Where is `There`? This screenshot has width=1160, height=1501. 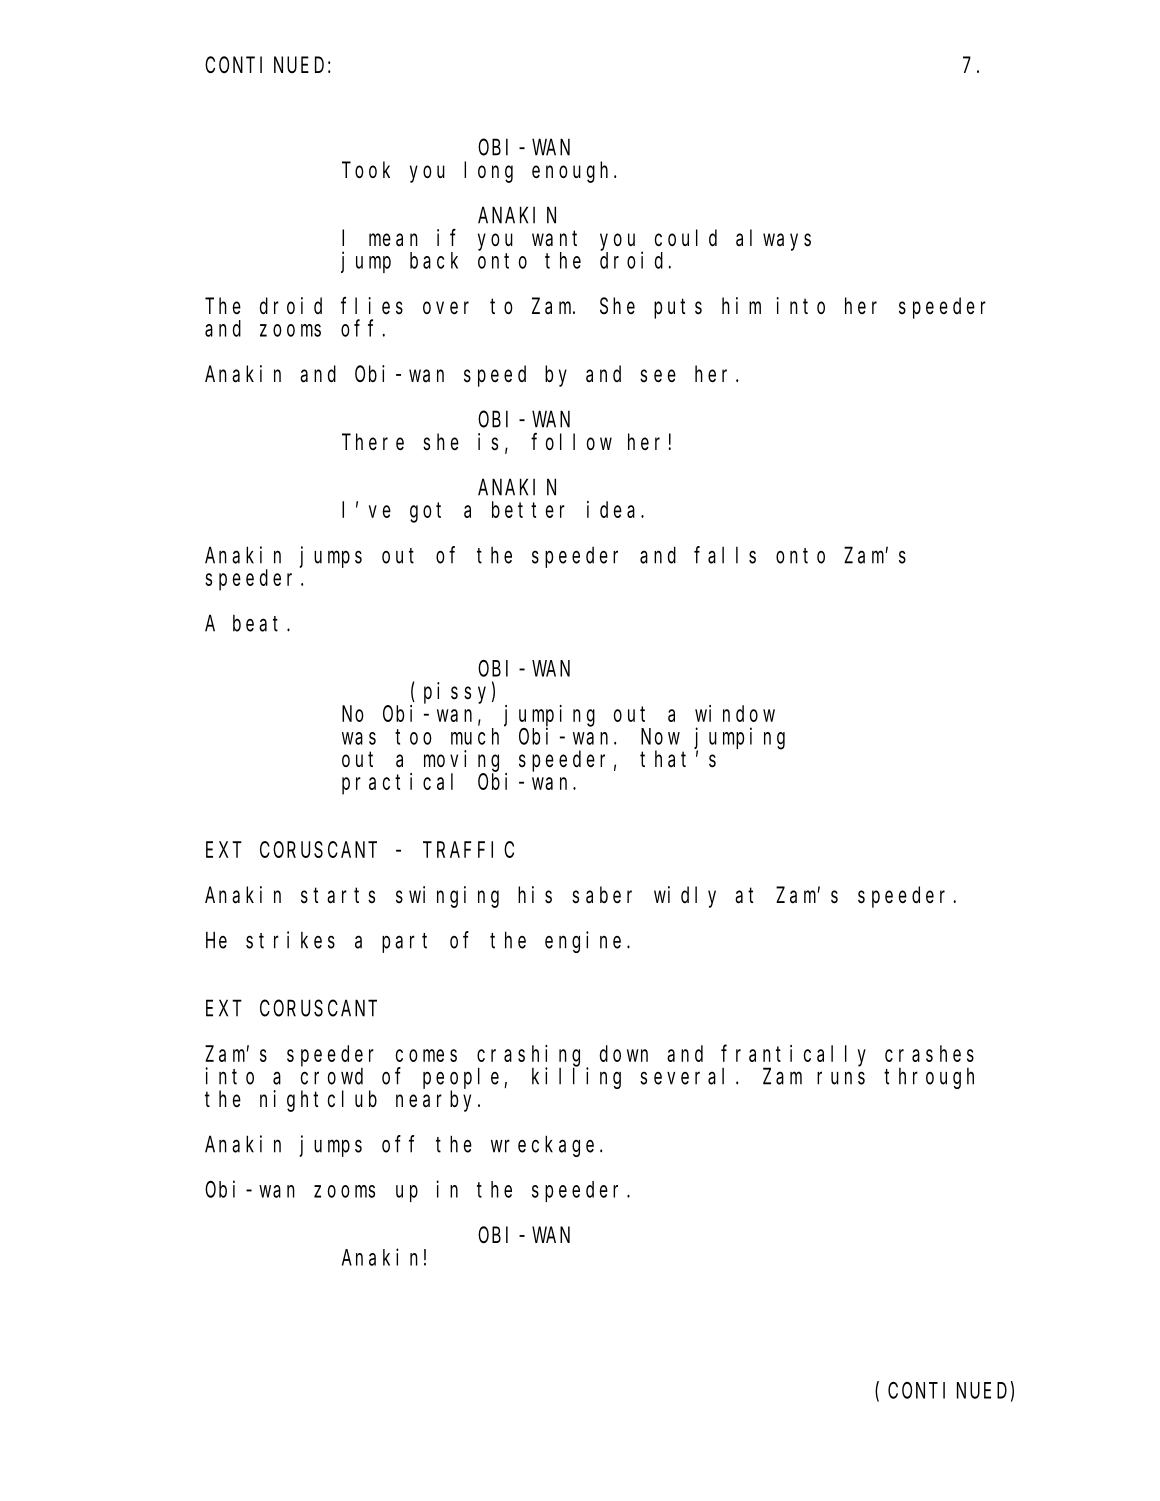
There is located at coordinates (373, 442).
